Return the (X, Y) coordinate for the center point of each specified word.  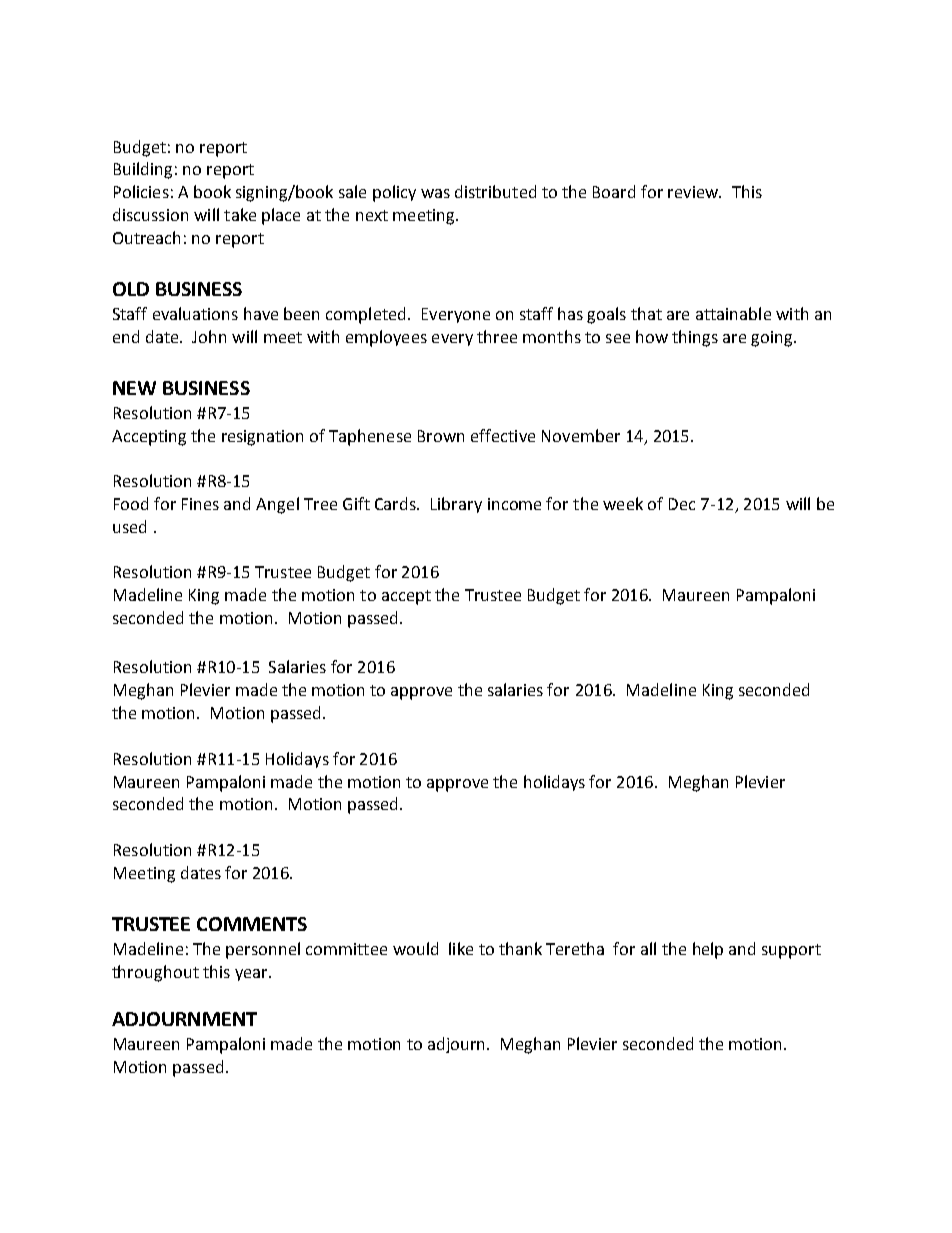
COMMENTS (252, 924)
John (209, 336)
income (514, 504)
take (240, 214)
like (461, 948)
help (708, 950)
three (497, 336)
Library (456, 505)
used (129, 526)
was (435, 193)
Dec (682, 504)
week (623, 503)
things (695, 338)
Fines (200, 504)
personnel (263, 950)
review (694, 192)
